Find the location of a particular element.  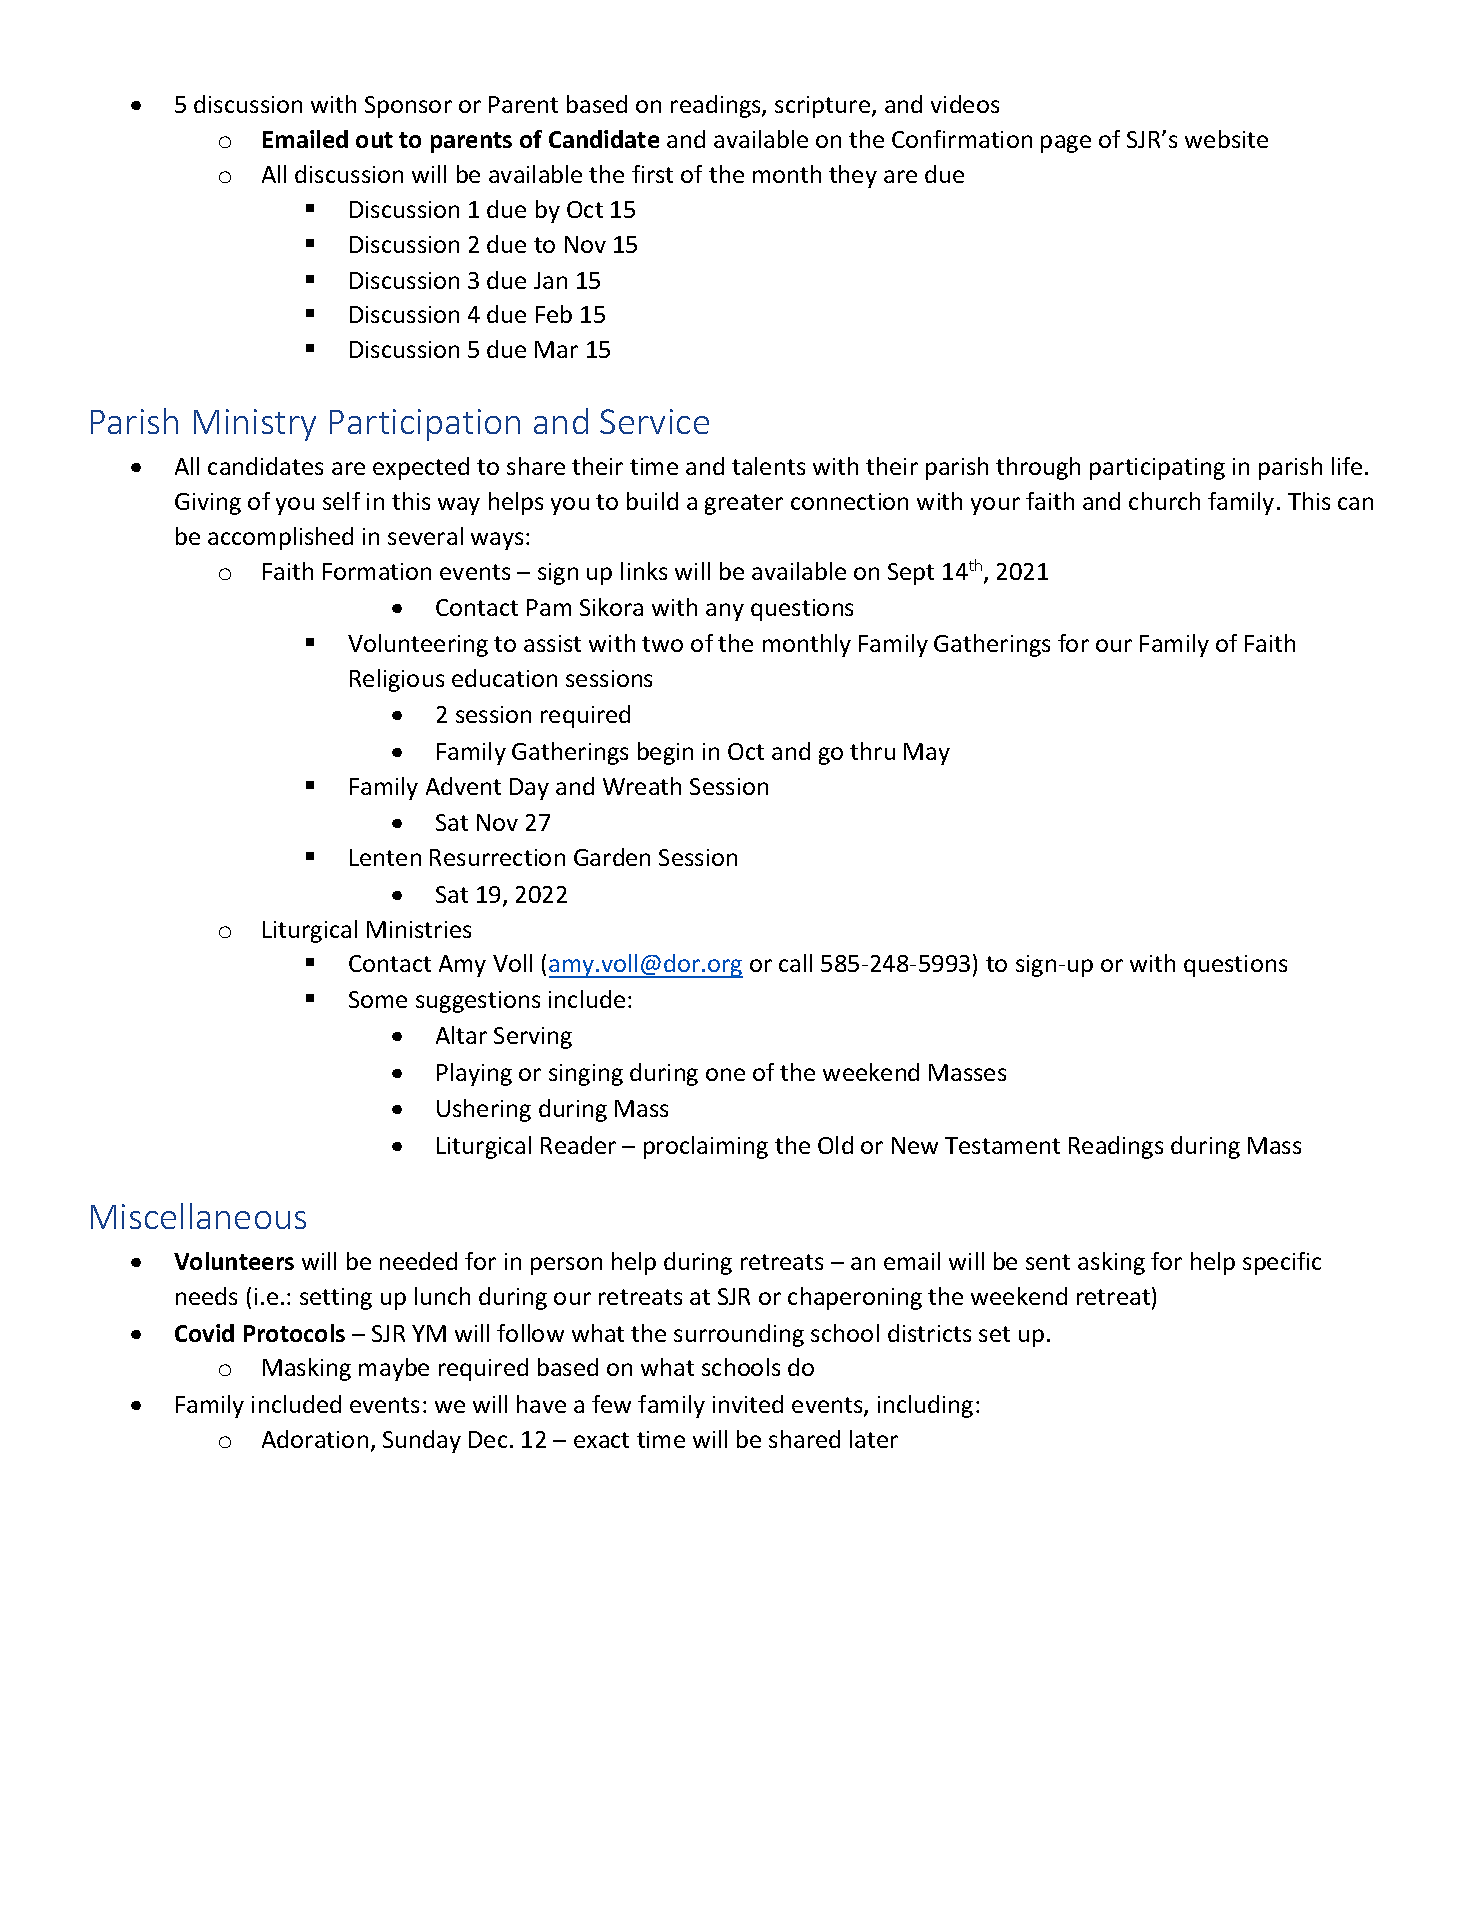

website is located at coordinates (1226, 139).
